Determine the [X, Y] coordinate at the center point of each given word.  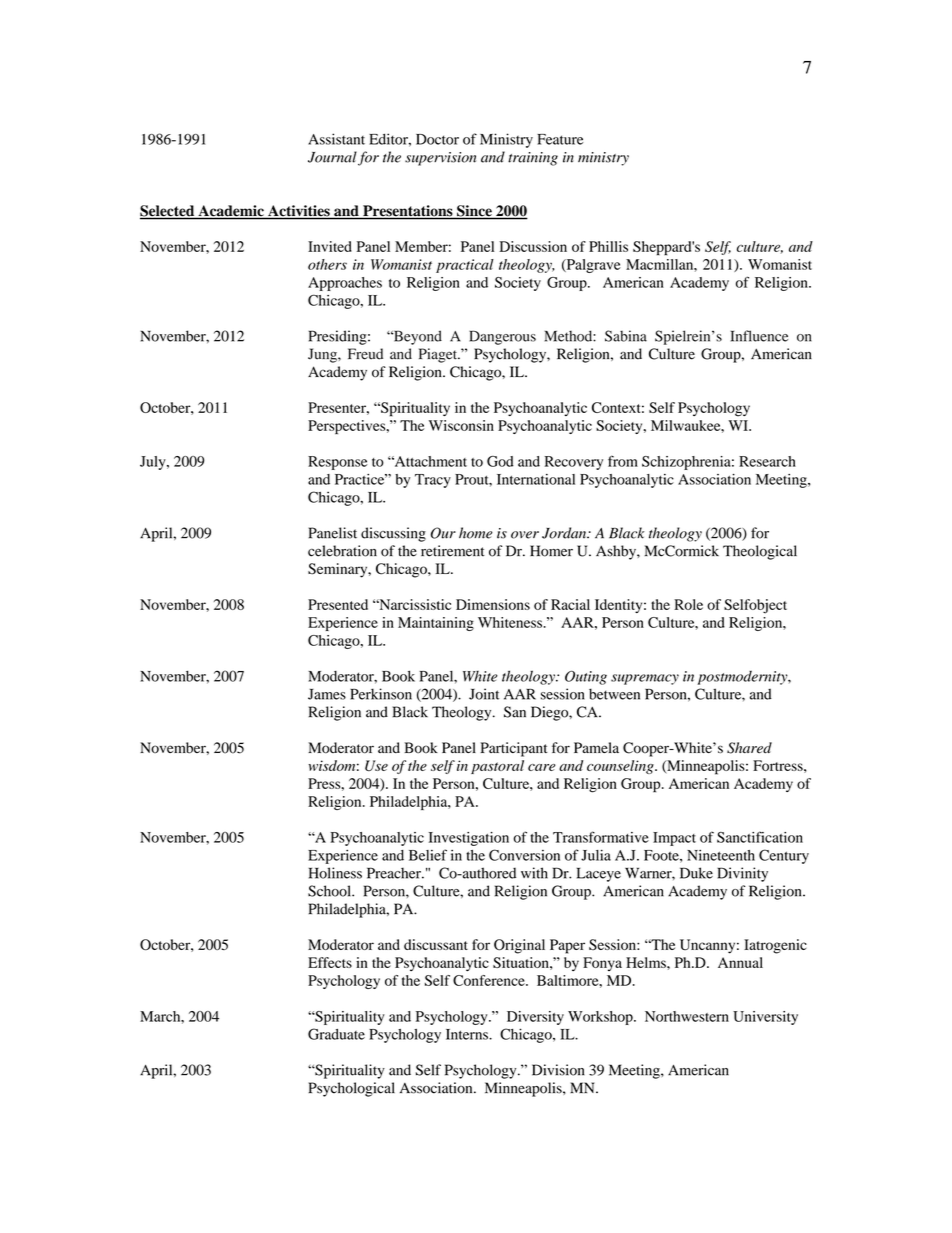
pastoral [497, 767]
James [327, 694]
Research [767, 461]
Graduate [336, 1034]
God [500, 461]
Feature [560, 139]
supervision [440, 159]
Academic [231, 212]
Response [338, 463]
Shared [749, 748]
